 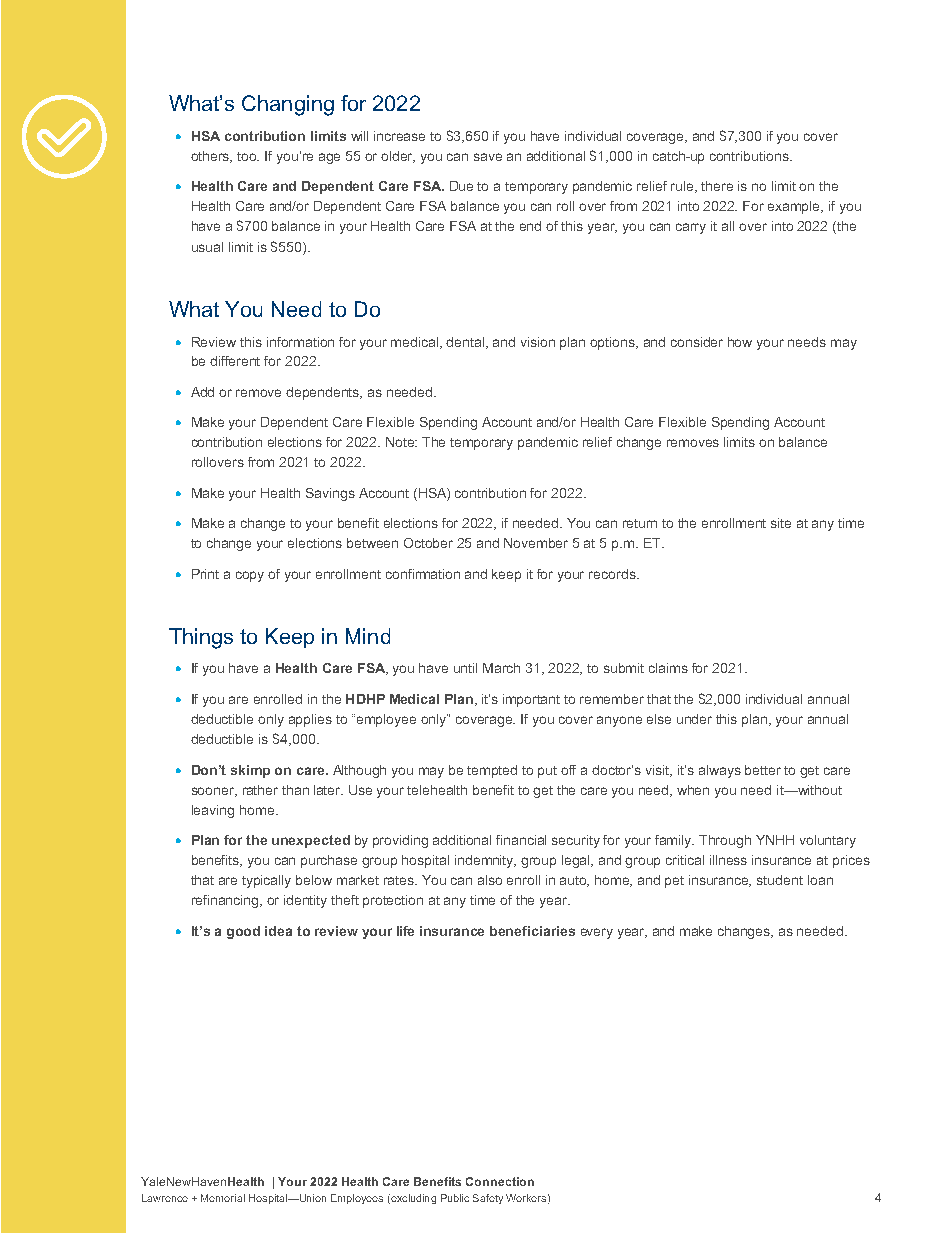 What do you see at coordinates (538, 342) in the screenshot?
I see `vision` at bounding box center [538, 342].
